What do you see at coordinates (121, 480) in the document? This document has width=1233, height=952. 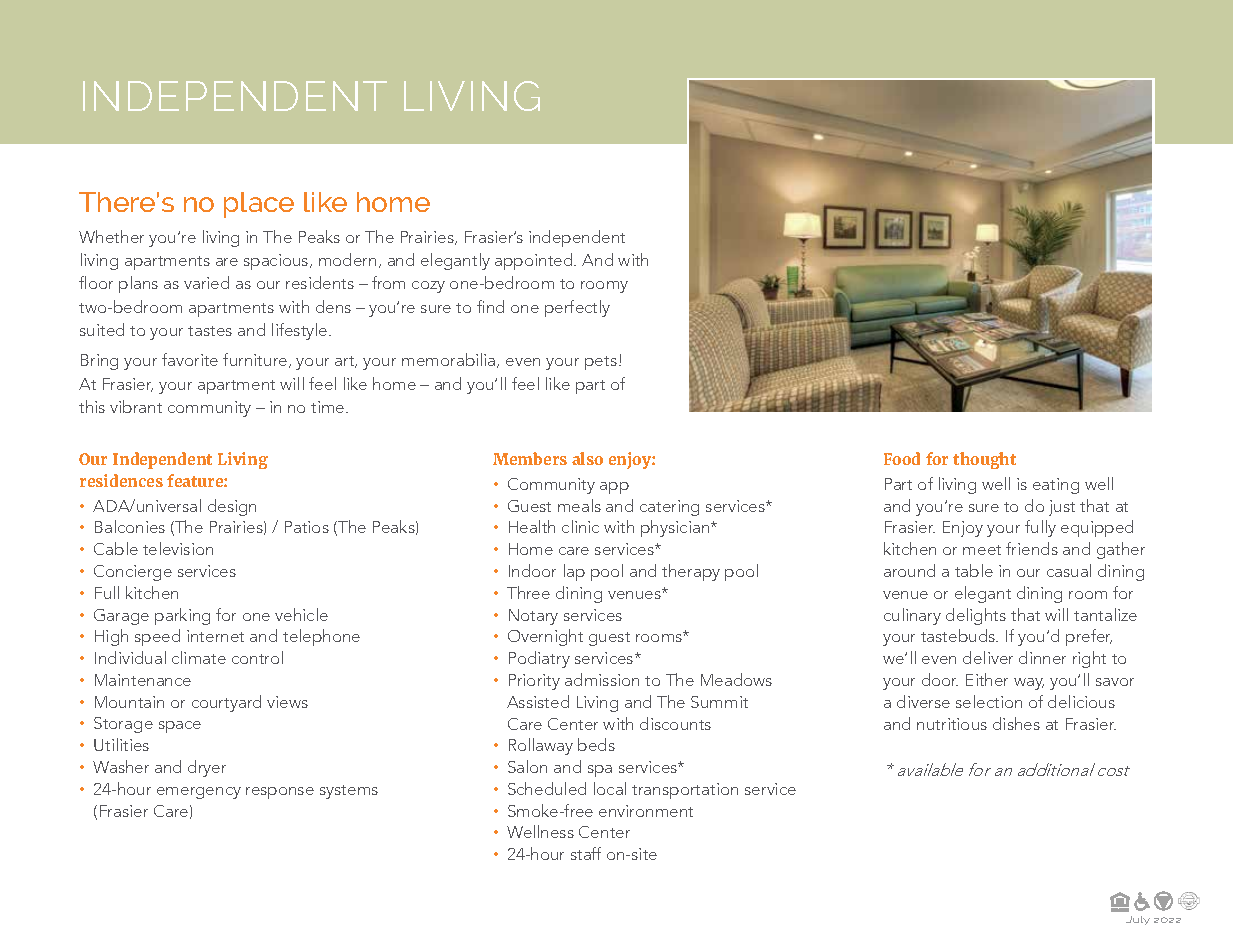 I see `residences` at bounding box center [121, 480].
